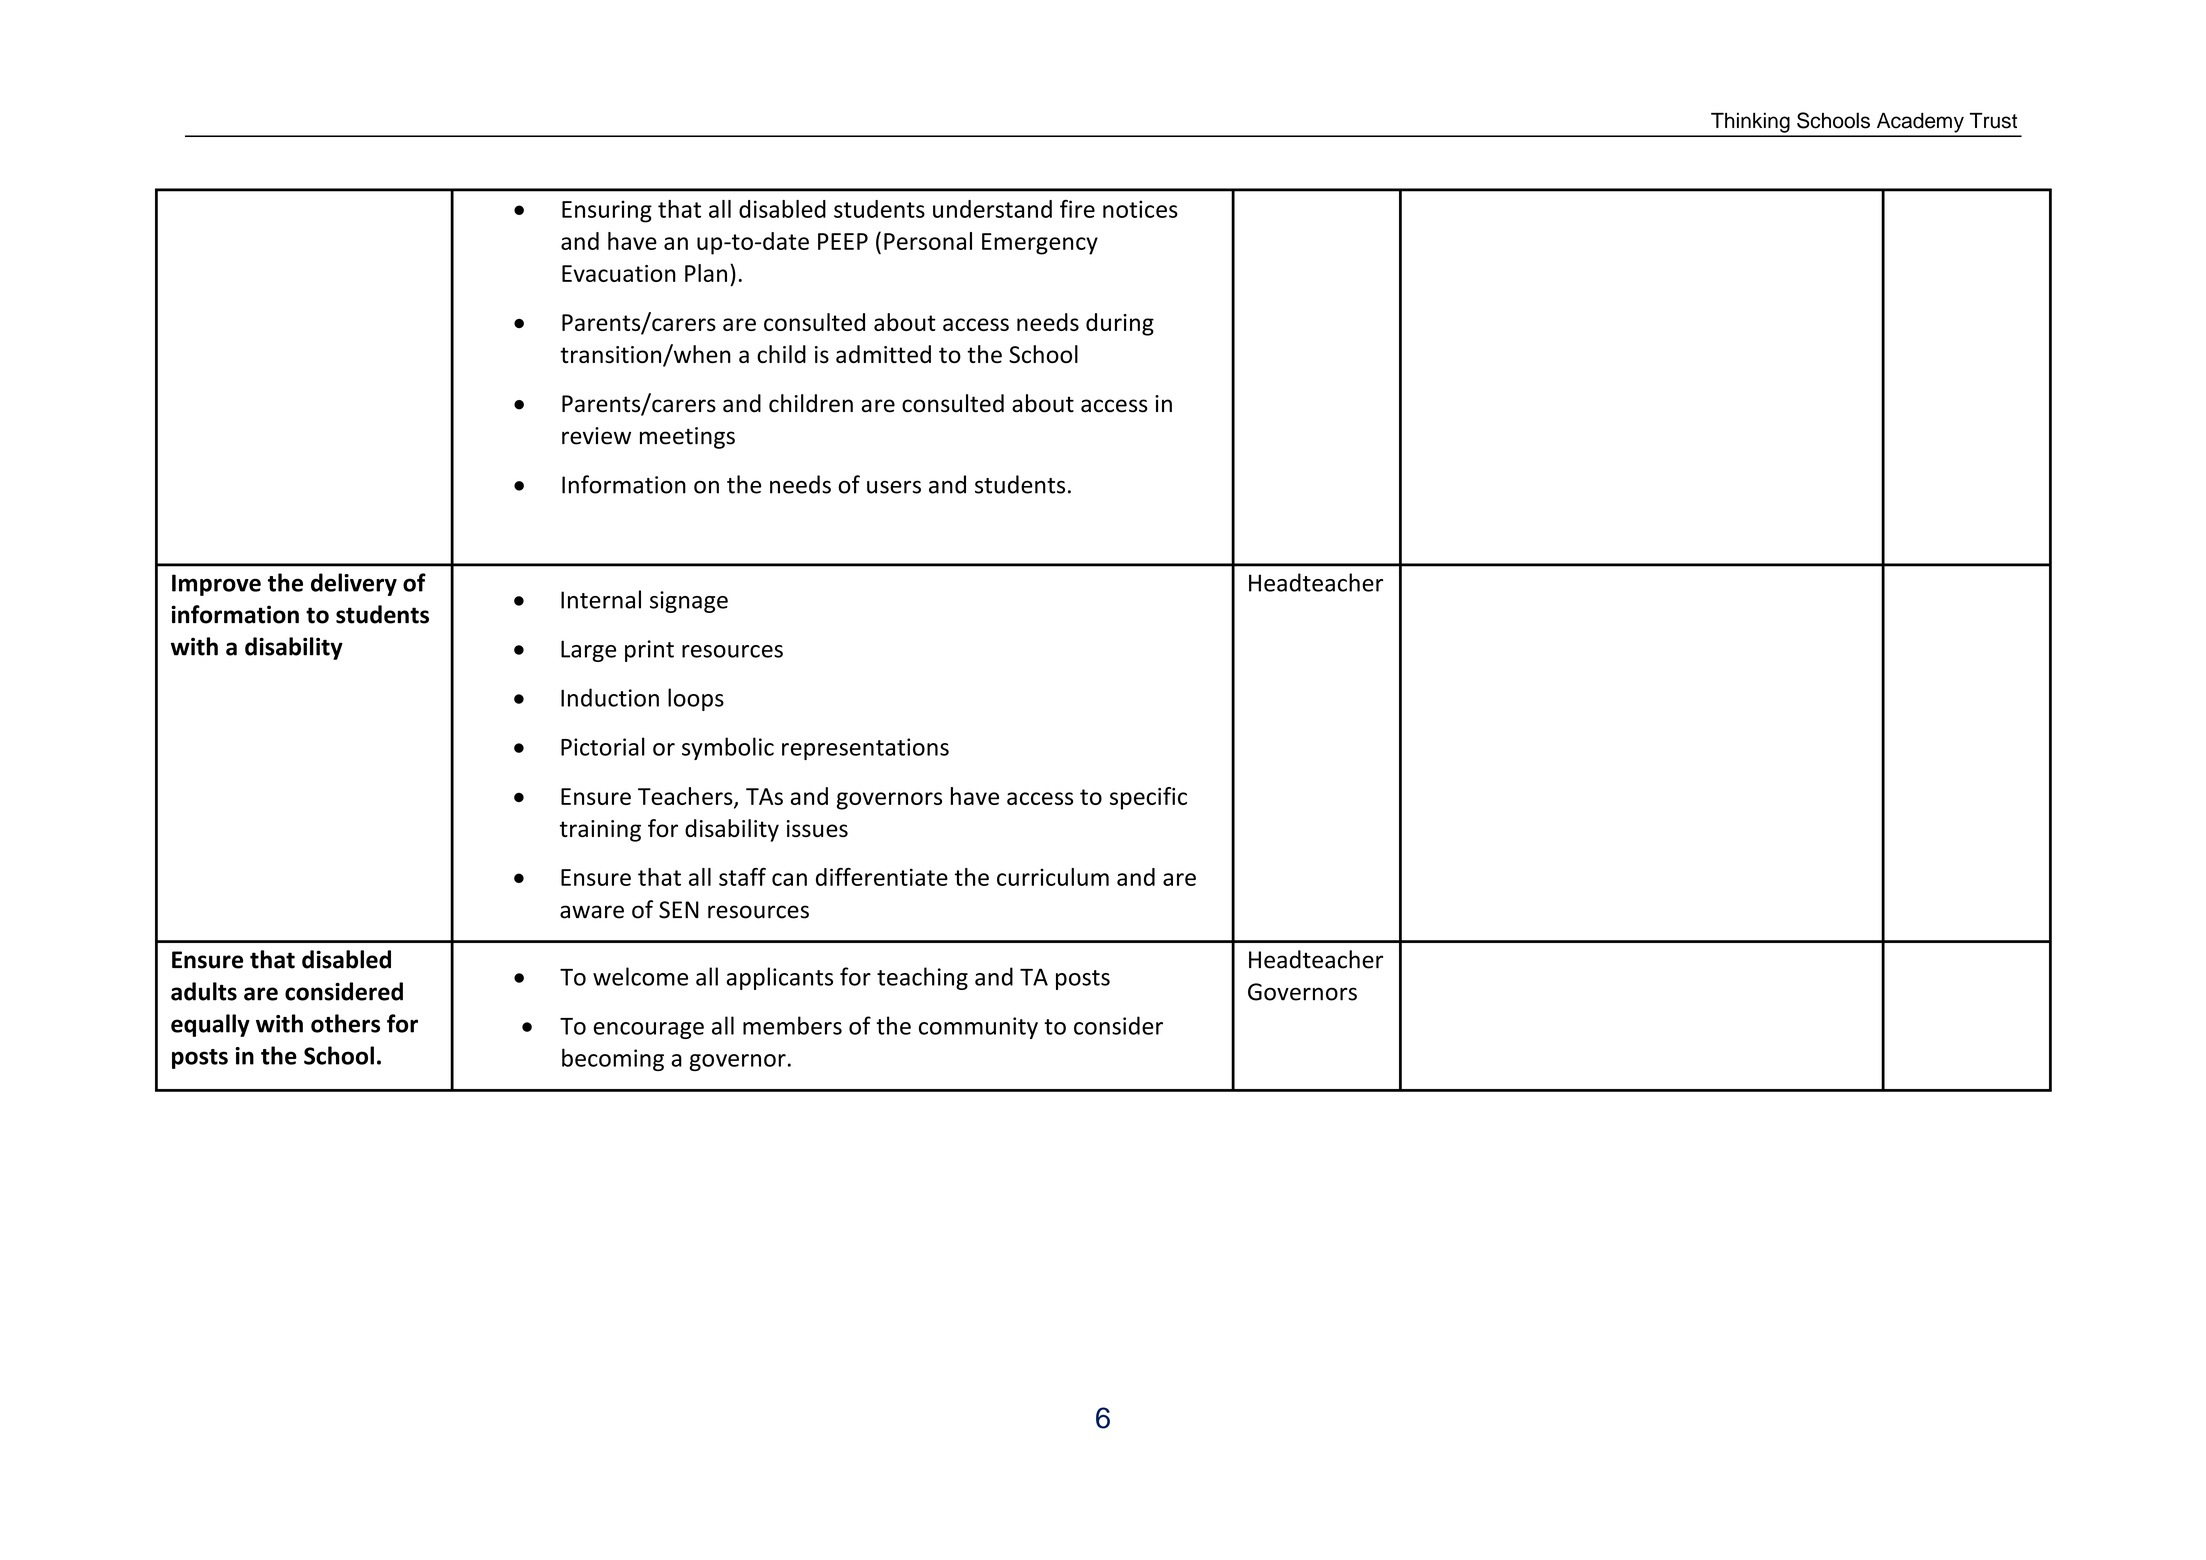 Image resolution: width=2206 pixels, height=1560 pixels. I want to click on Pictorial, so click(603, 746).
